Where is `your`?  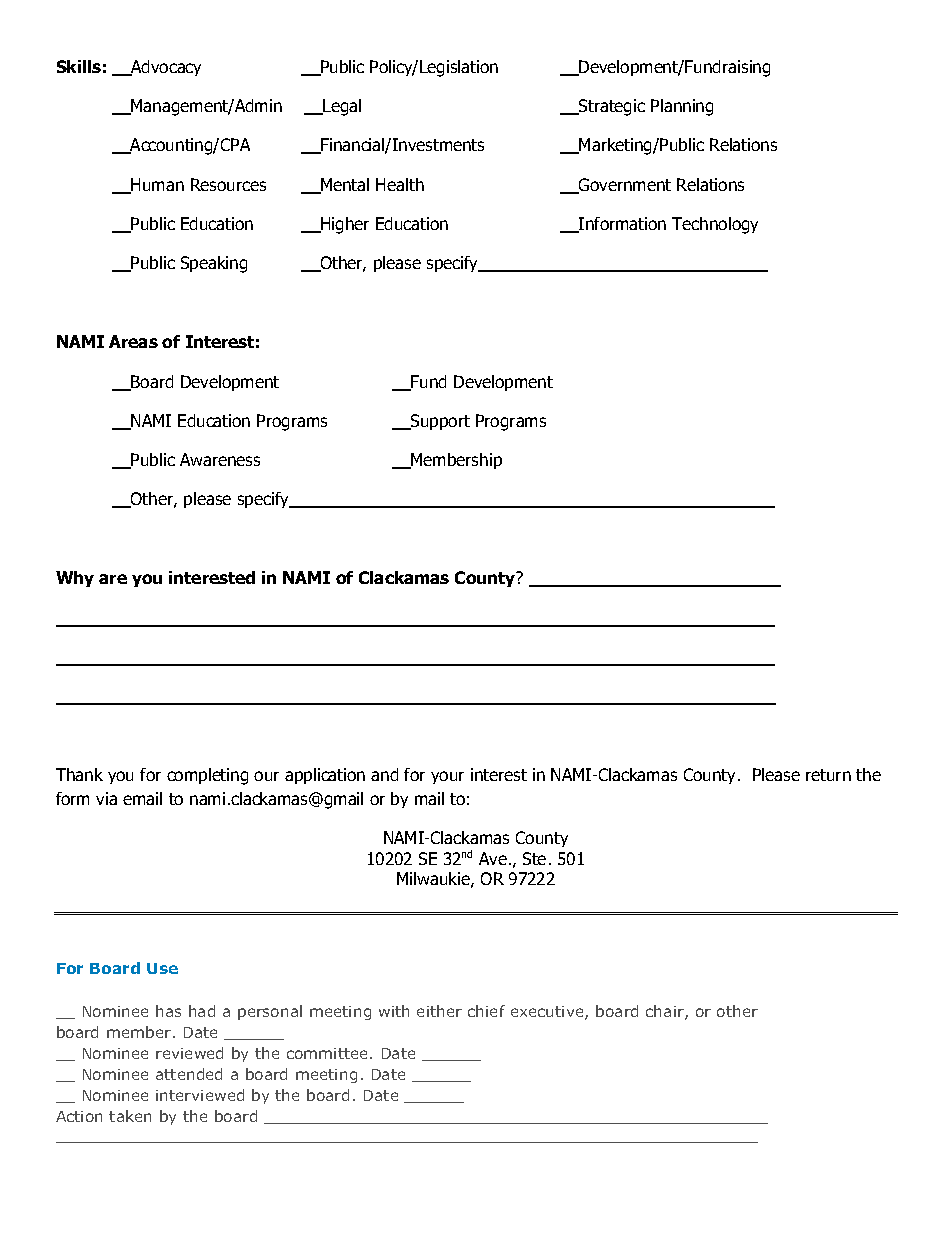
your is located at coordinates (447, 777).
